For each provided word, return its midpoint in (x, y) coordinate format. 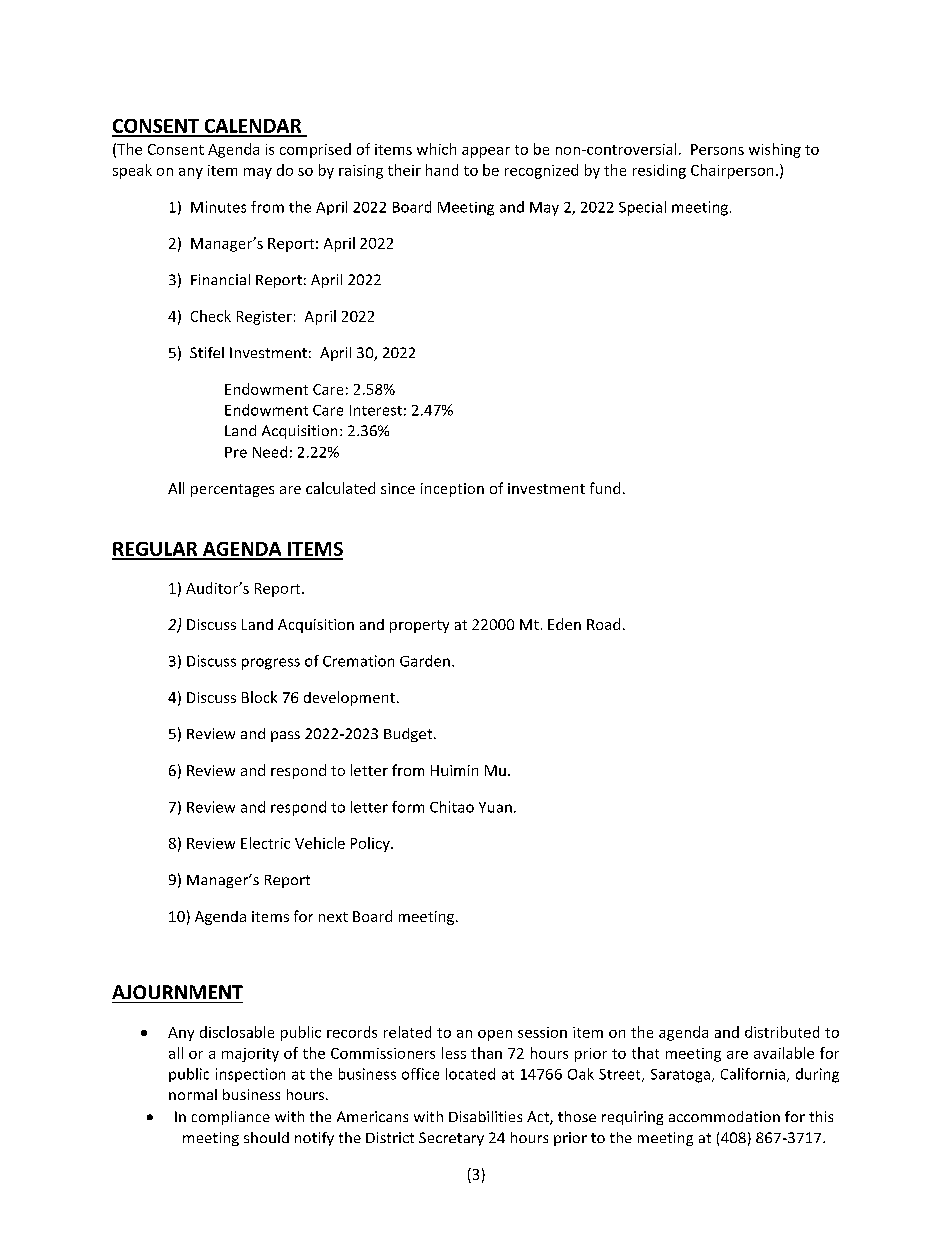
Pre (236, 452)
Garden (425, 661)
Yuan (495, 807)
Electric (265, 843)
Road (603, 624)
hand (442, 170)
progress (271, 664)
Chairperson (732, 171)
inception (452, 490)
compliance (231, 1118)
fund (605, 488)
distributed (782, 1032)
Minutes (218, 207)
